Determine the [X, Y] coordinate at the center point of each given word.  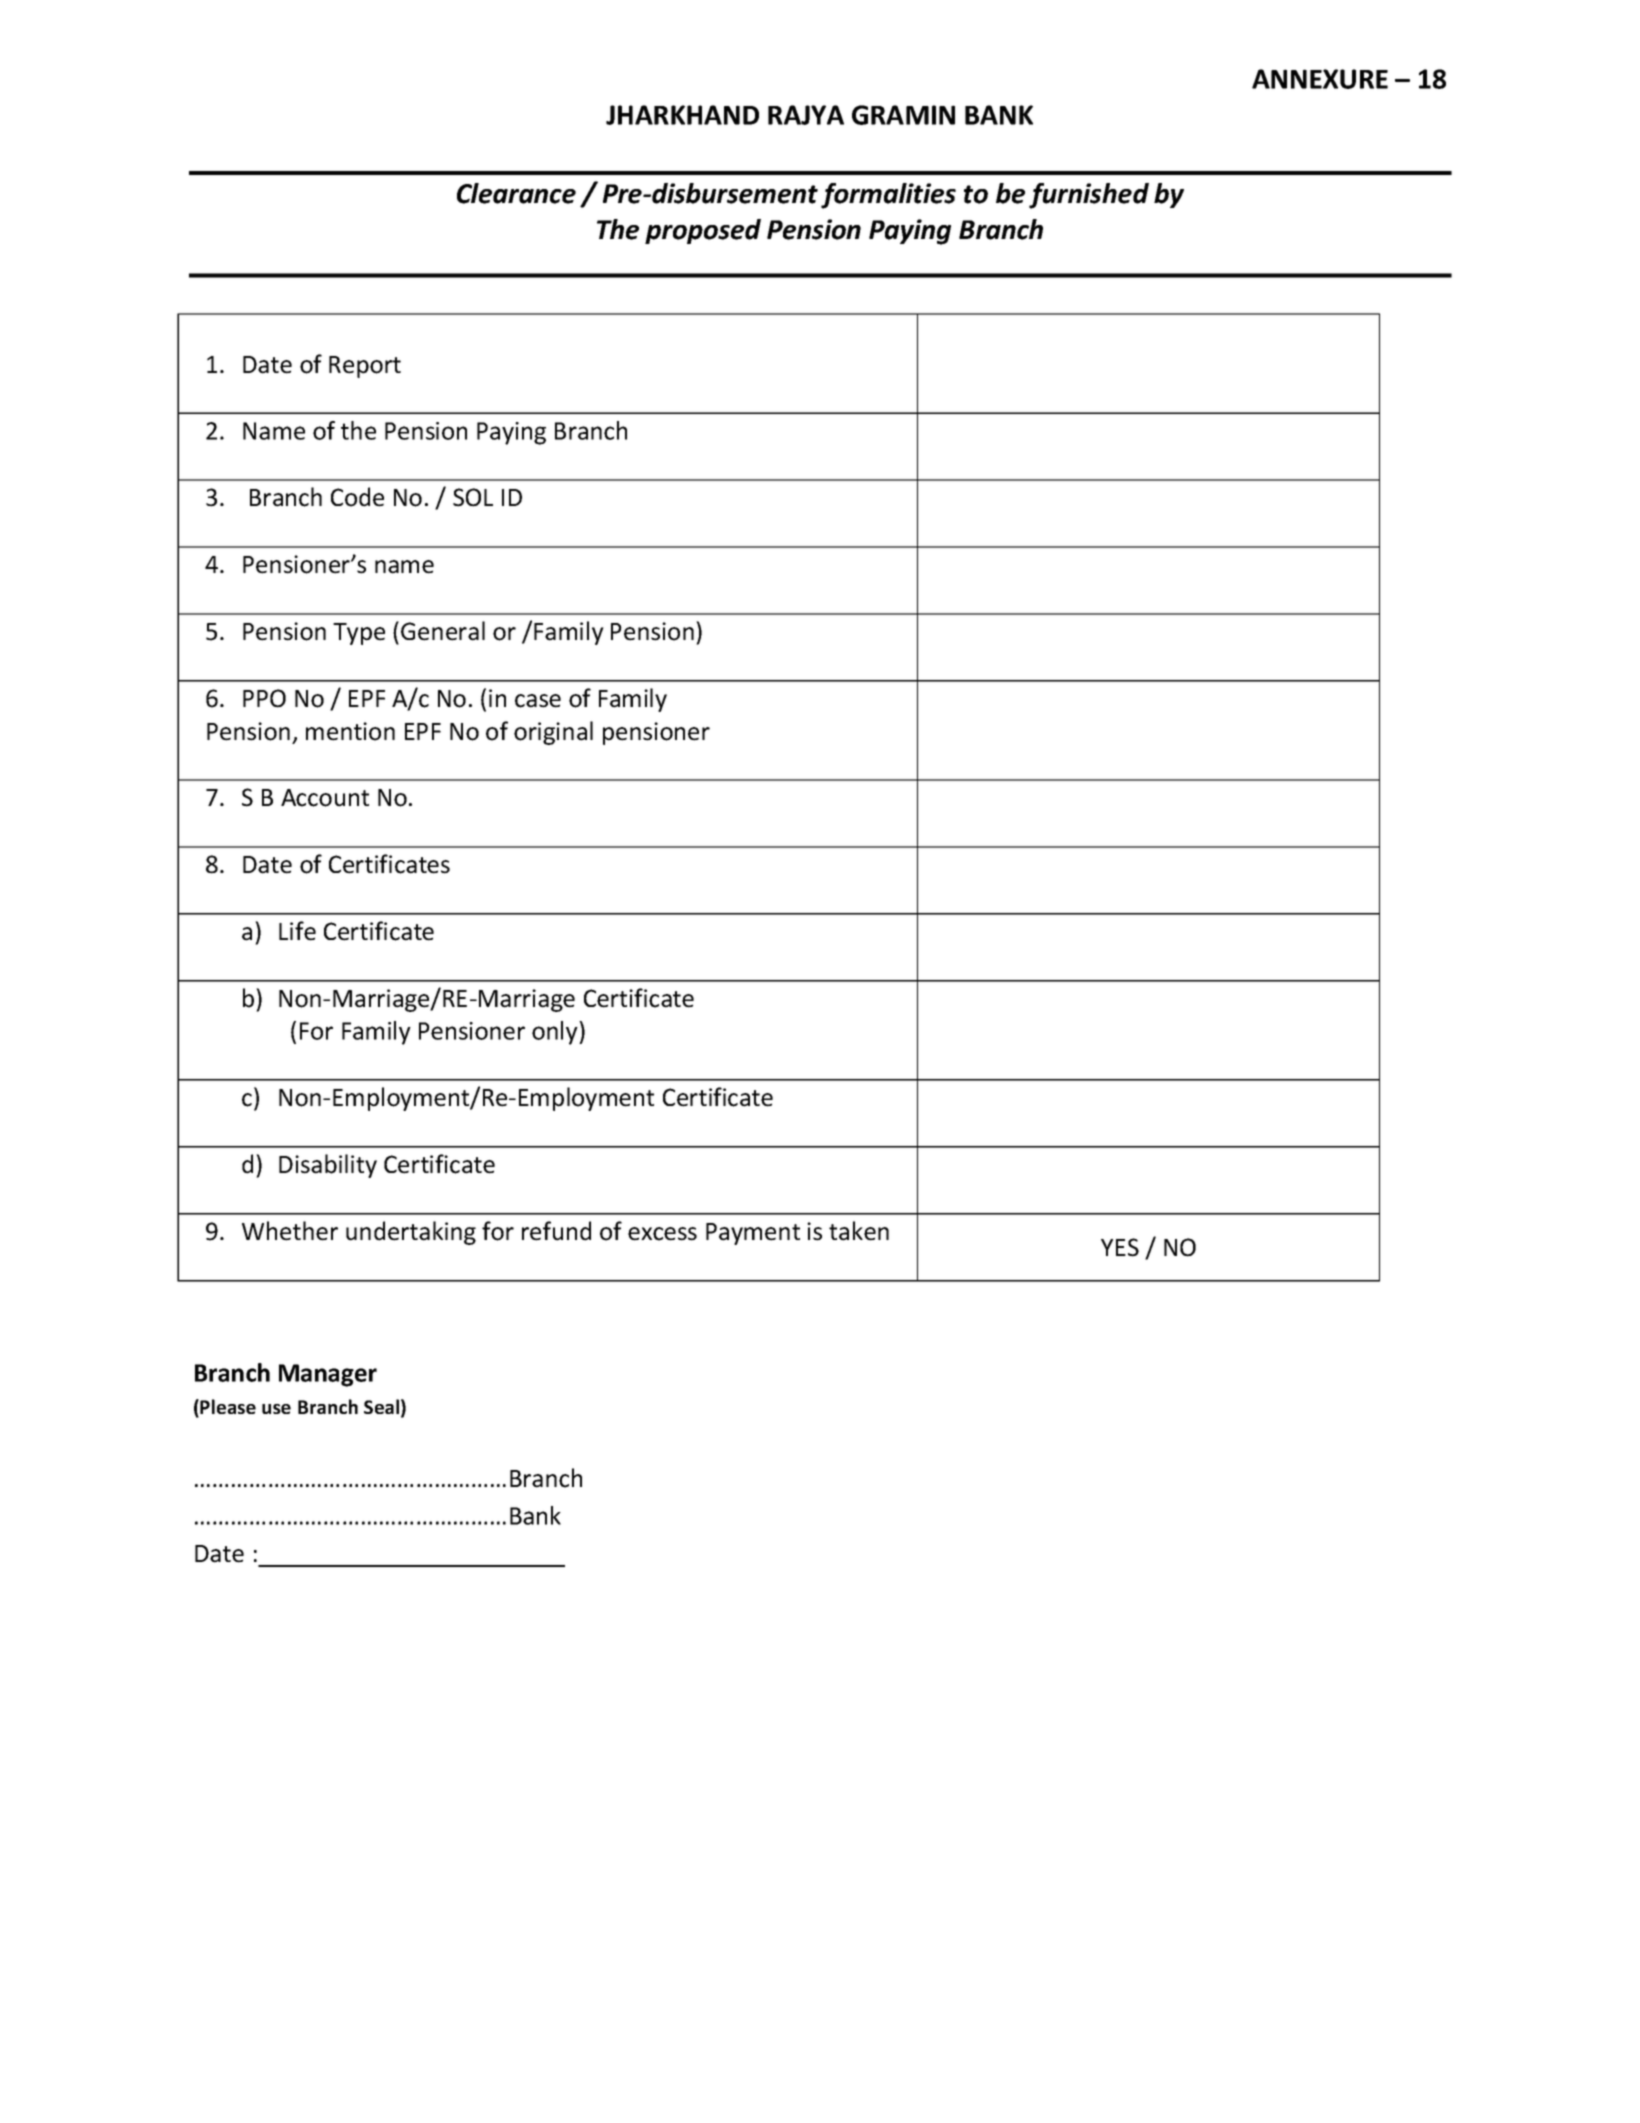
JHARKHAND [682, 115]
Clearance [516, 193]
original [553, 733]
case [538, 701]
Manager [328, 1375]
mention [350, 731]
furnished [1089, 196]
